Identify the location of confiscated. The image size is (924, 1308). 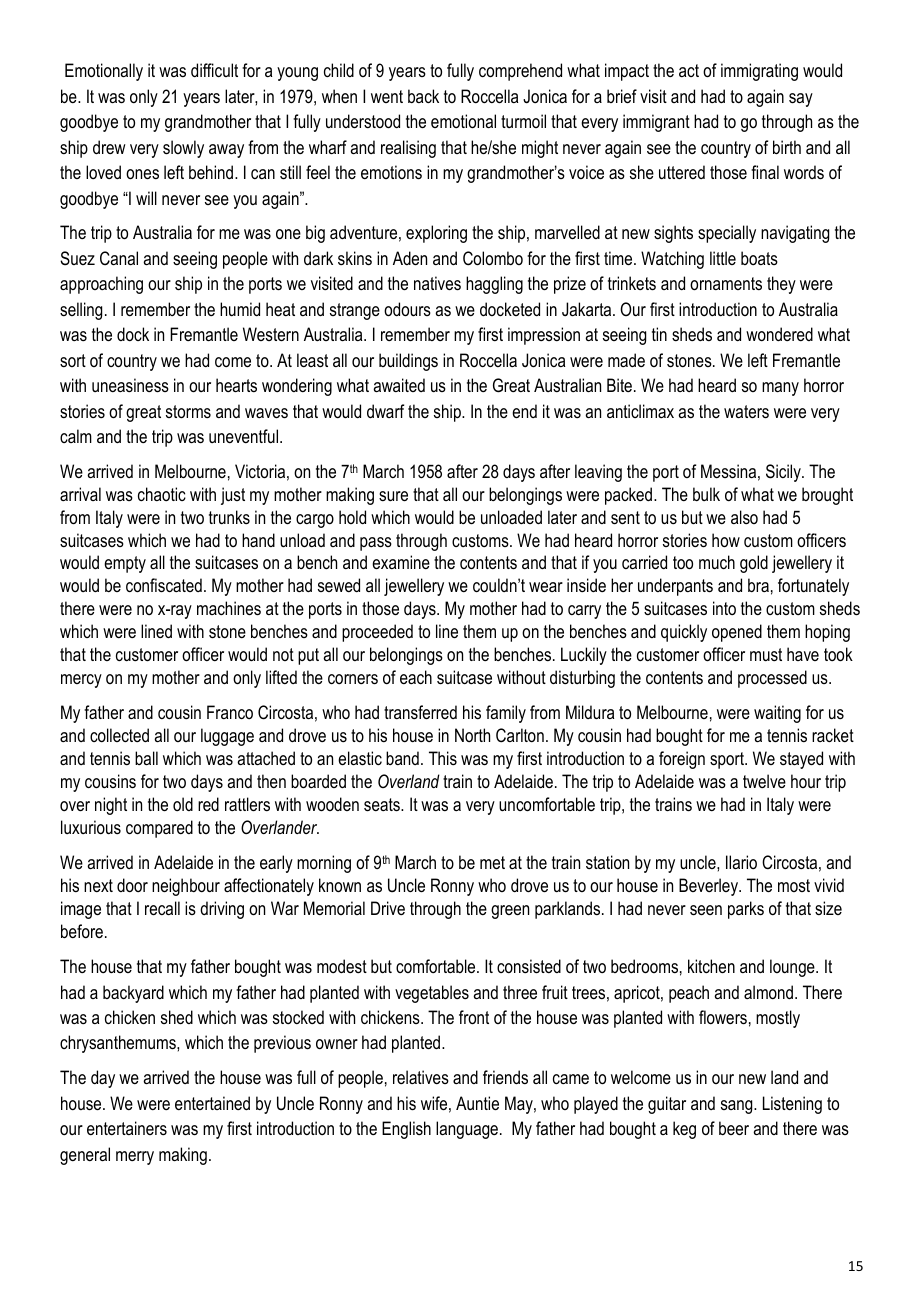
(164, 585).
